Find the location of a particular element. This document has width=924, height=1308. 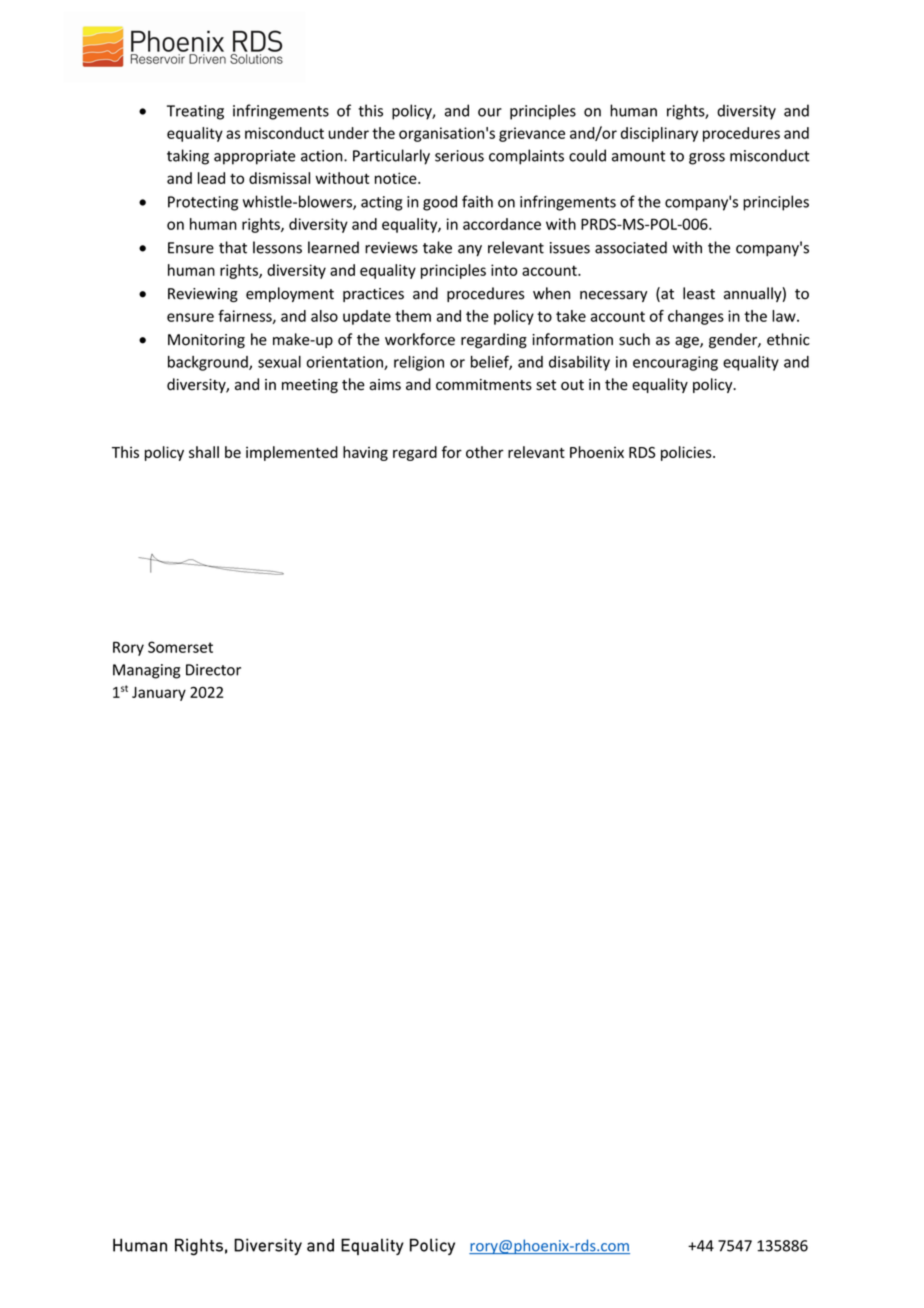

disciplinary is located at coordinates (659, 134).
